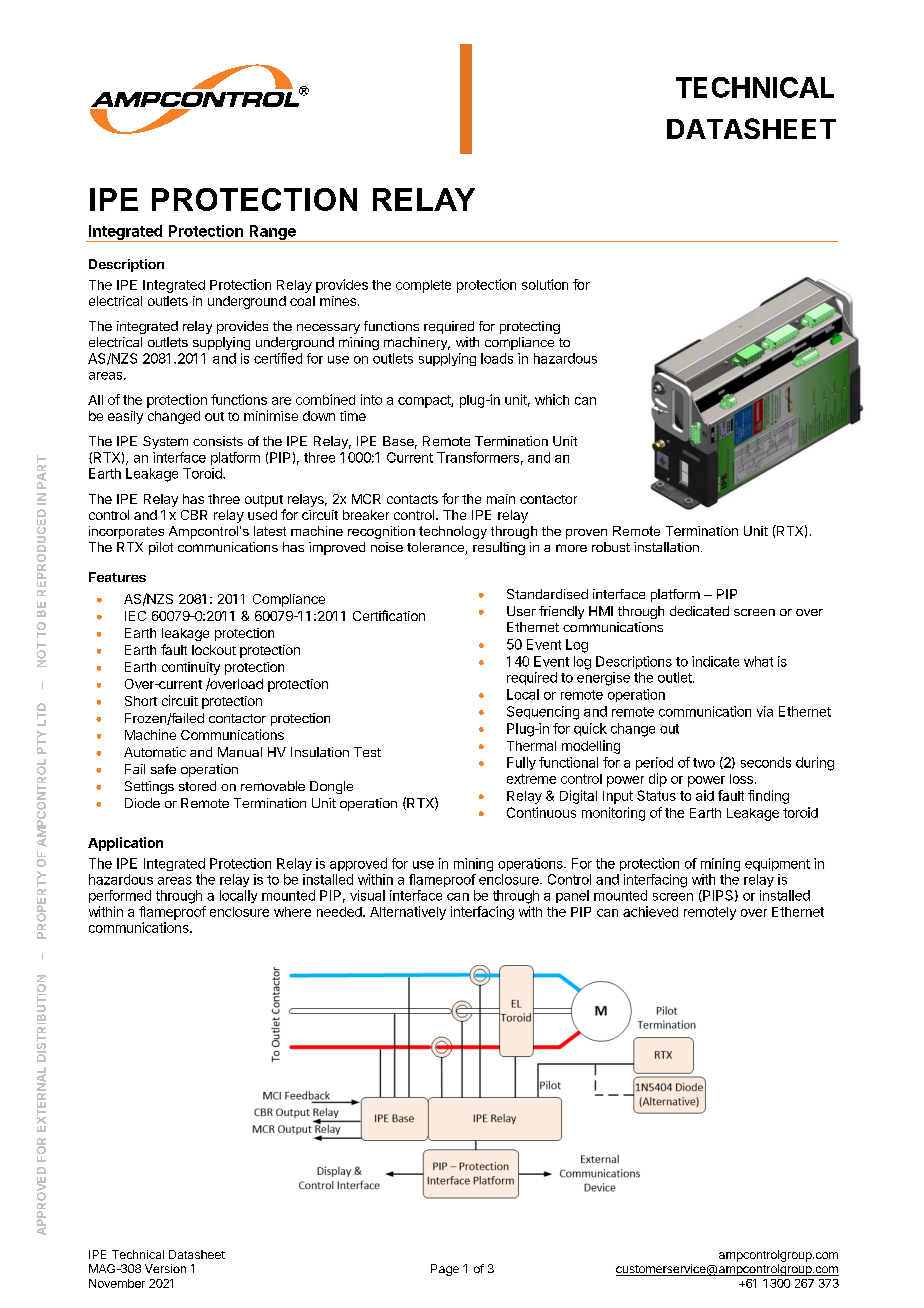  I want to click on Fully, so click(521, 763).
